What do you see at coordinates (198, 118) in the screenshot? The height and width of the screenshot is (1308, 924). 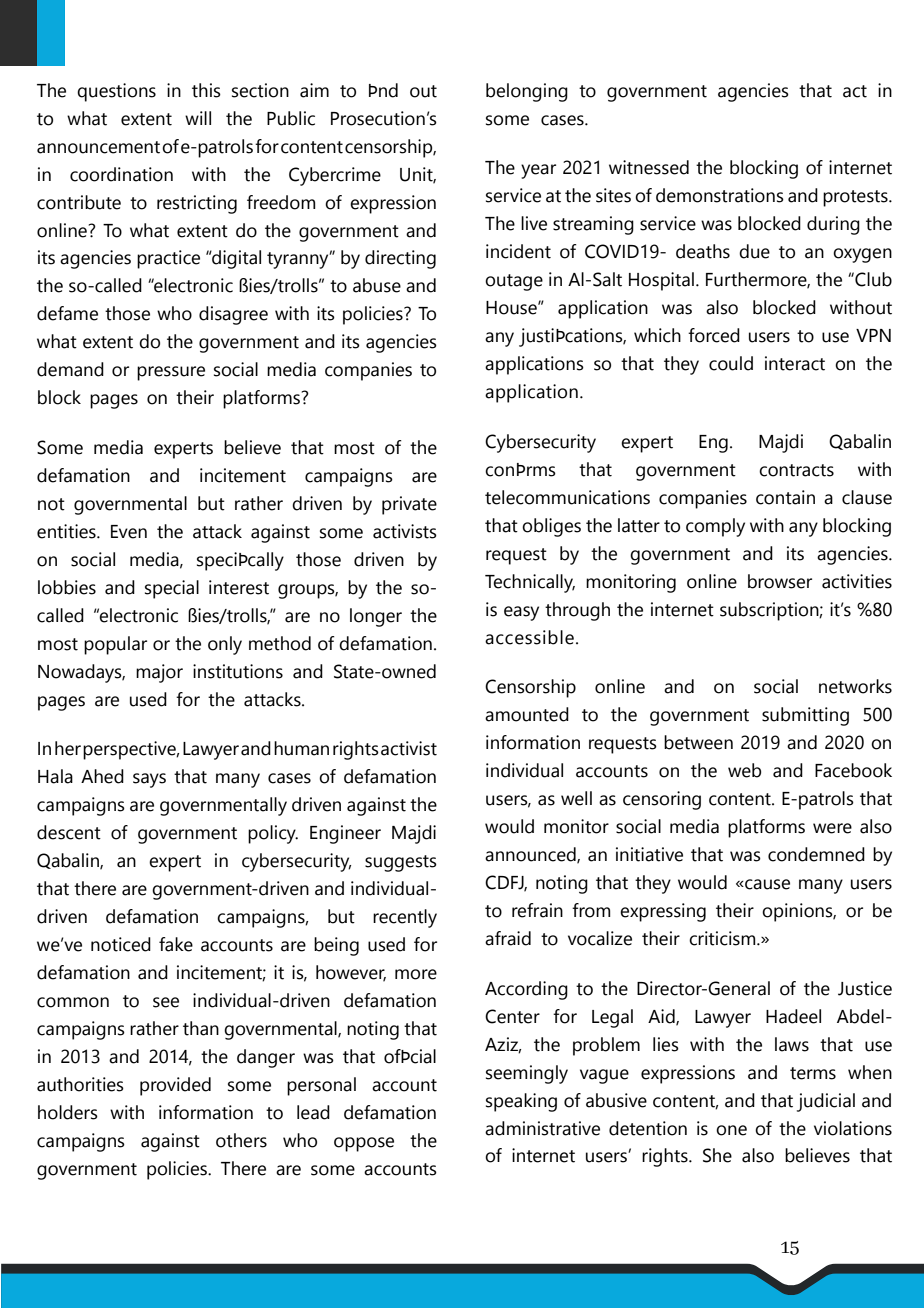 I see `will` at bounding box center [198, 118].
